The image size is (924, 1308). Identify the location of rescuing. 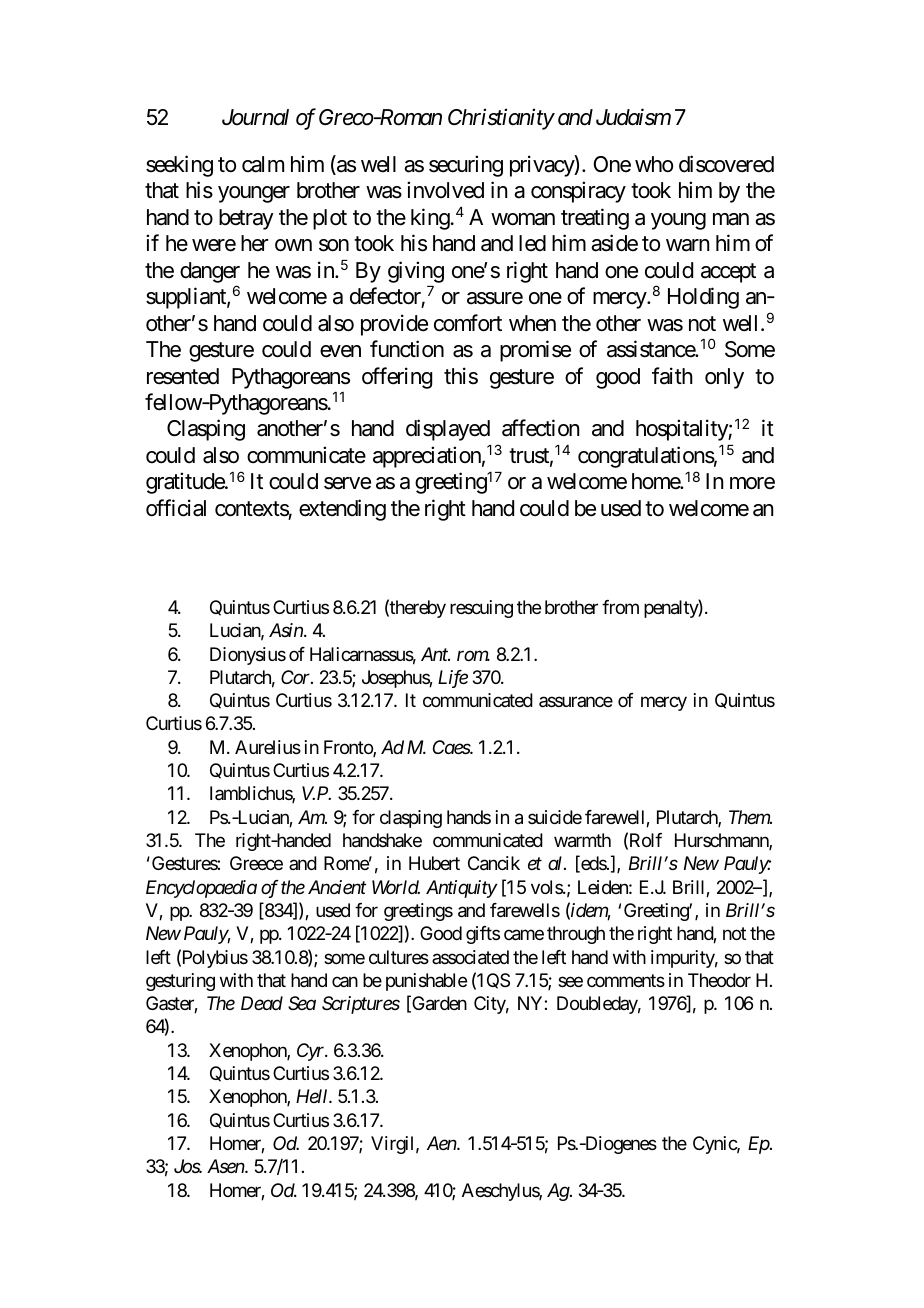
(481, 609).
